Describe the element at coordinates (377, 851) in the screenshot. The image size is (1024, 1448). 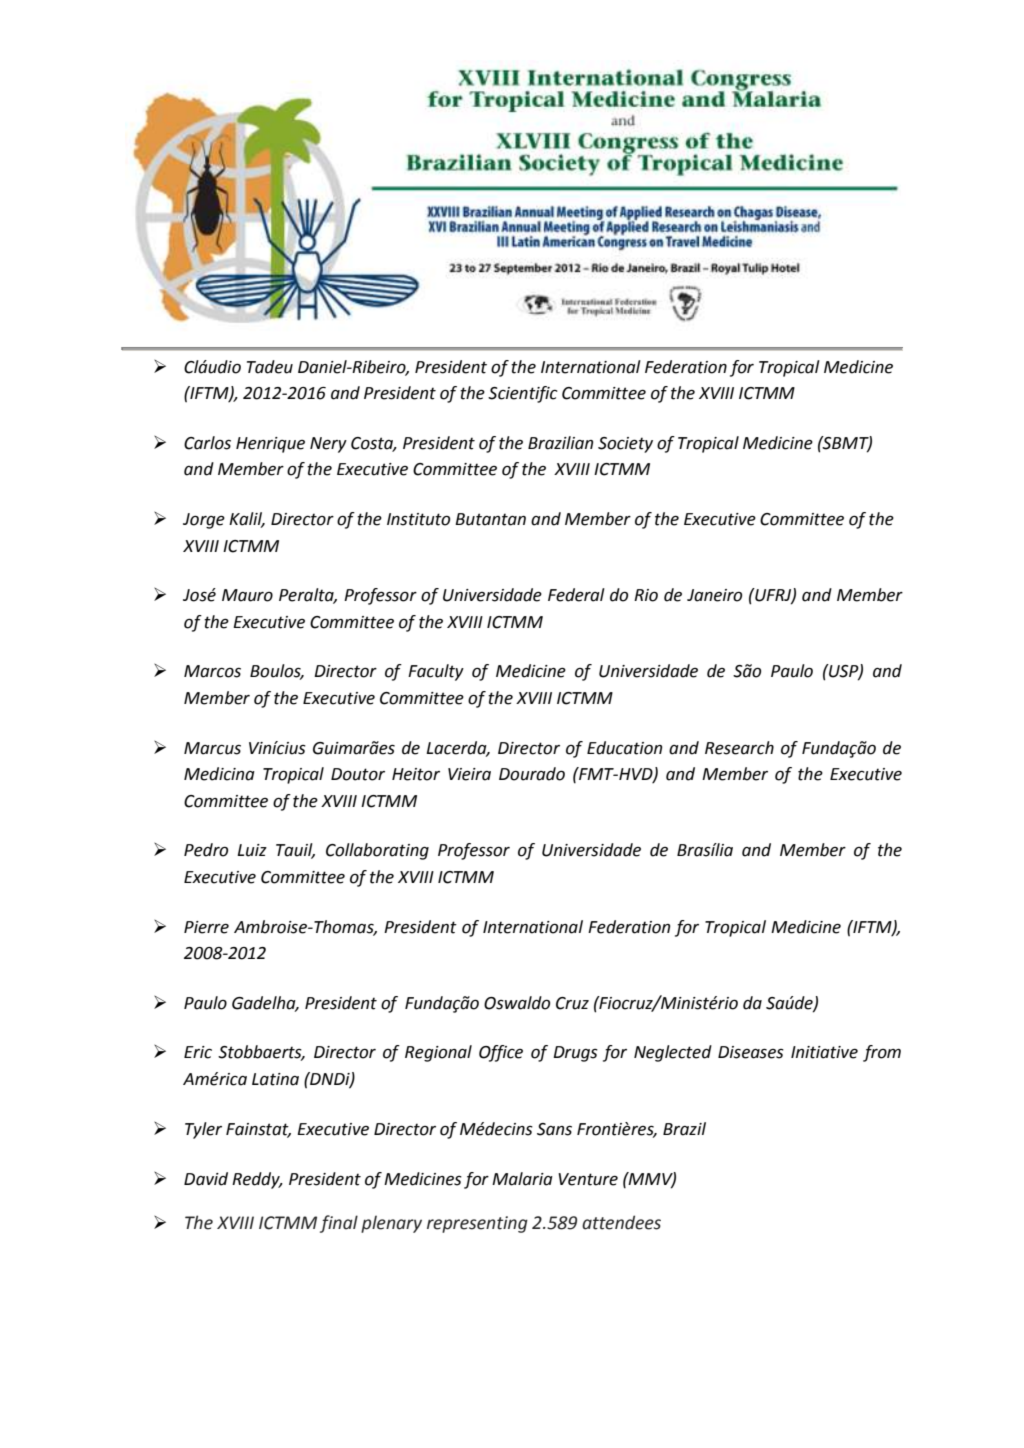
I see `Collaborating` at that location.
